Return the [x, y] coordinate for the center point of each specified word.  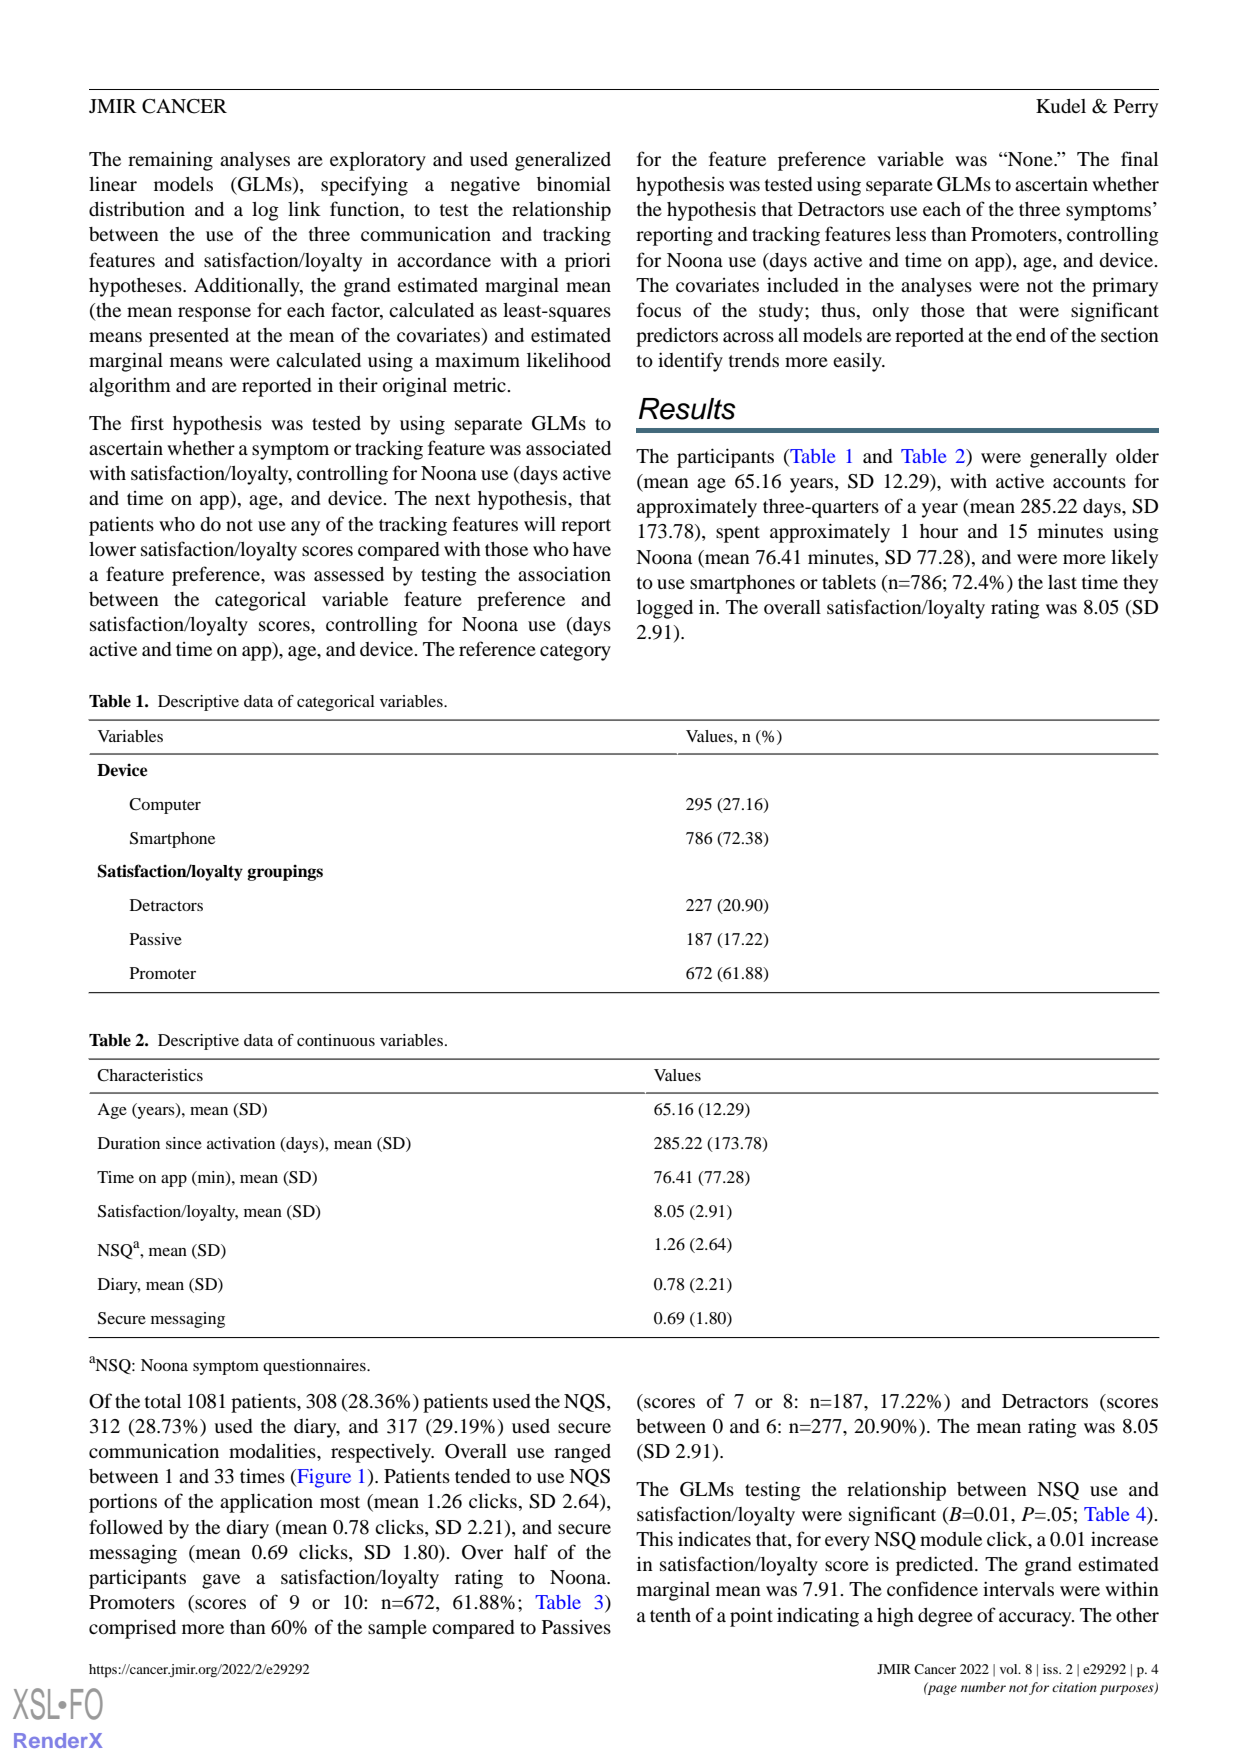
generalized [563, 161]
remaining [170, 161]
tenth [670, 1615]
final [1139, 158]
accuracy [1036, 1619]
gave [221, 1581]
